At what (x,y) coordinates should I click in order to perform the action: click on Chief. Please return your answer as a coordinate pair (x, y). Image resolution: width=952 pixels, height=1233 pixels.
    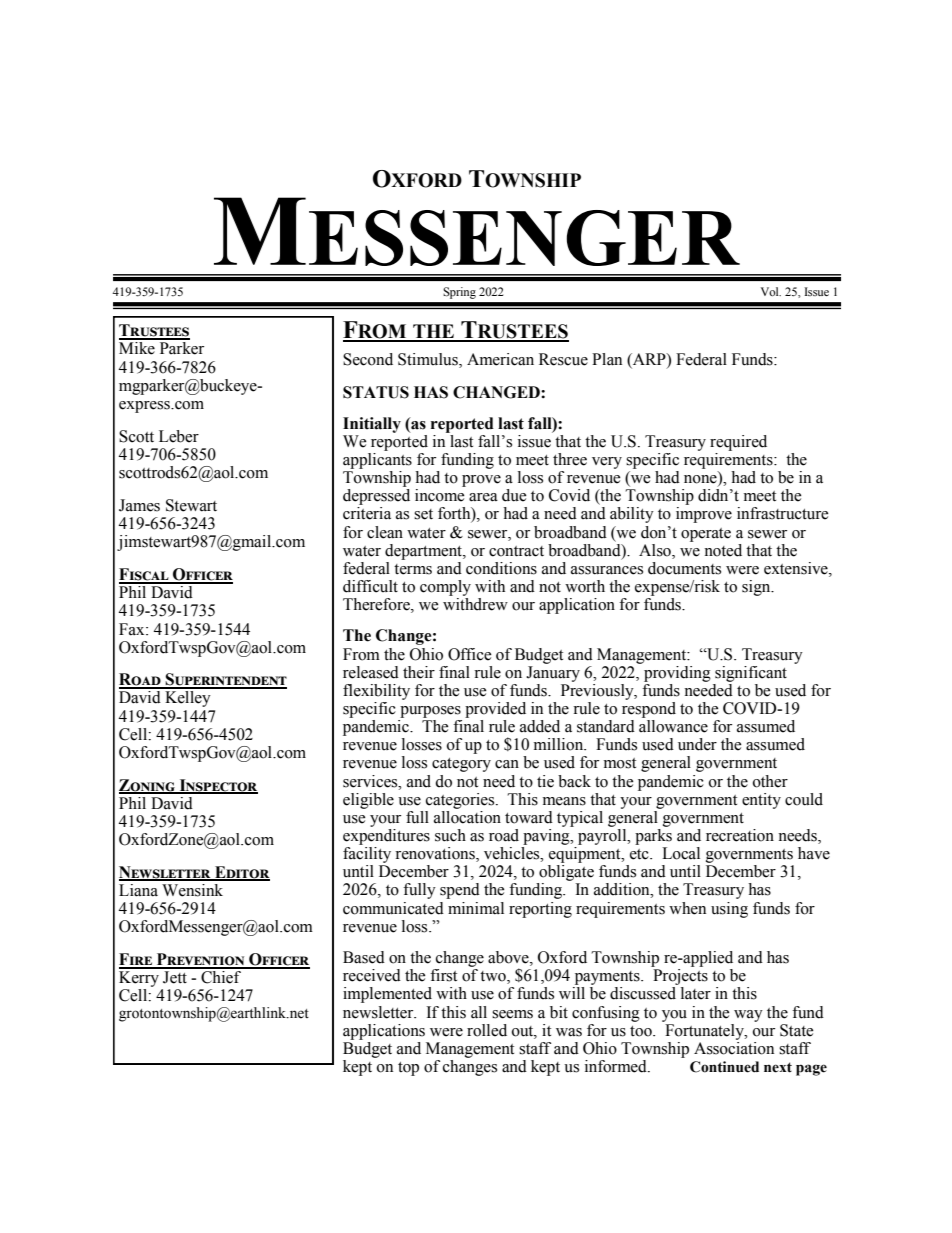
    Looking at the image, I should click on (221, 976).
